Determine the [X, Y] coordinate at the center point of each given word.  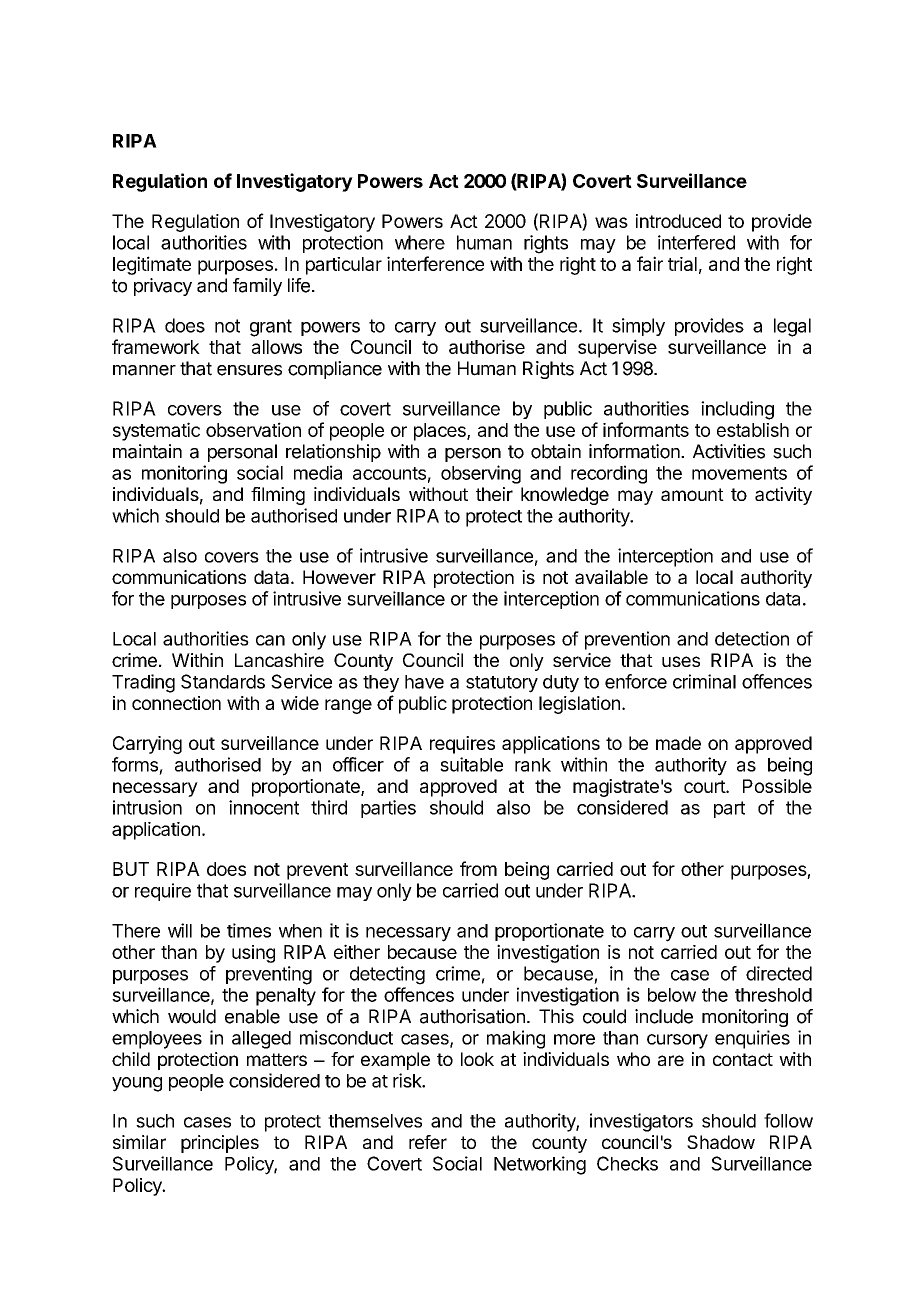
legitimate [152, 265]
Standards [223, 681]
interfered [696, 242]
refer [428, 1142]
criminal [704, 681]
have [424, 682]
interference [435, 263]
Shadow [721, 1142]
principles [220, 1144]
